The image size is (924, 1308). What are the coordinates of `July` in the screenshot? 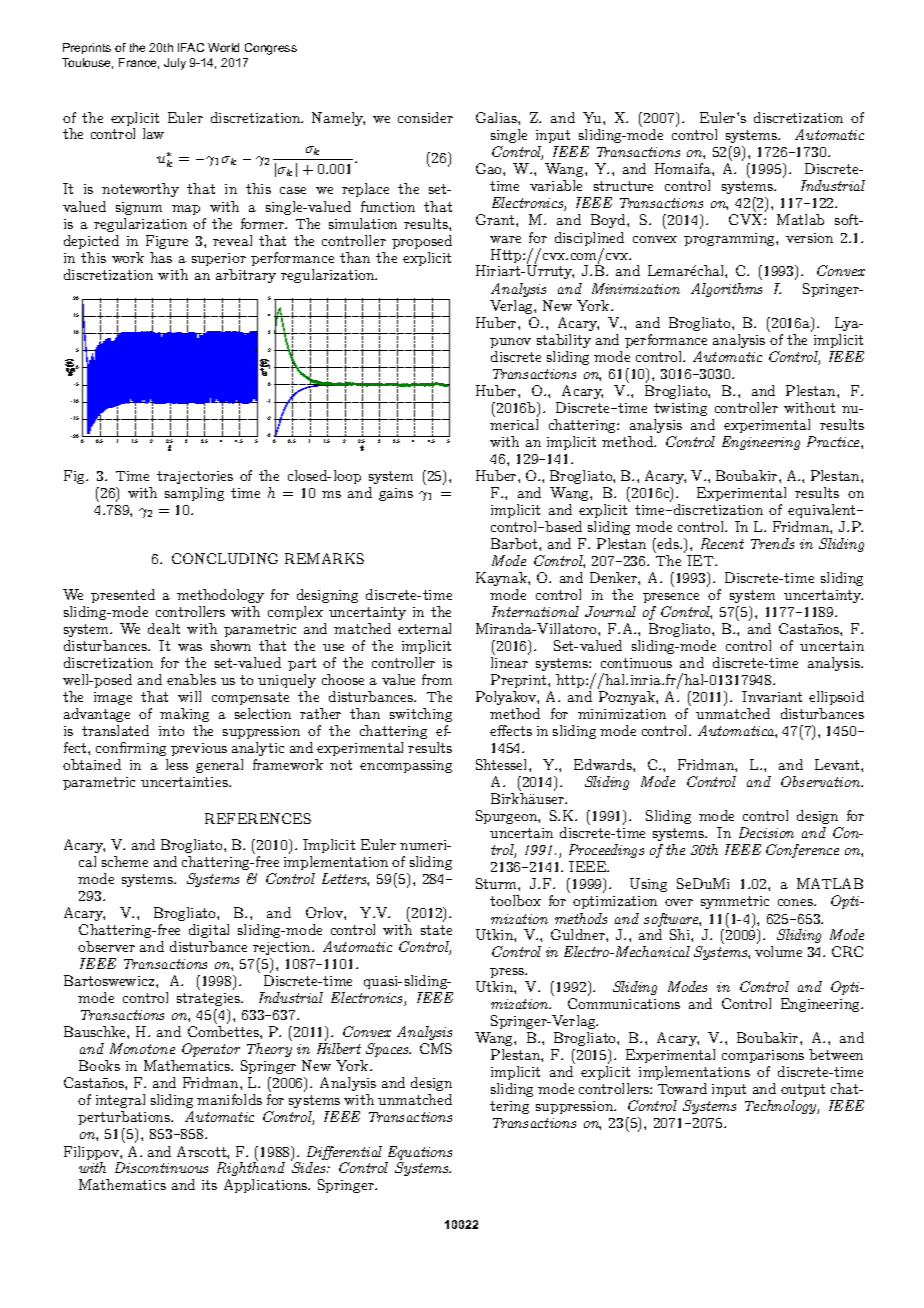 It's located at (175, 64).
